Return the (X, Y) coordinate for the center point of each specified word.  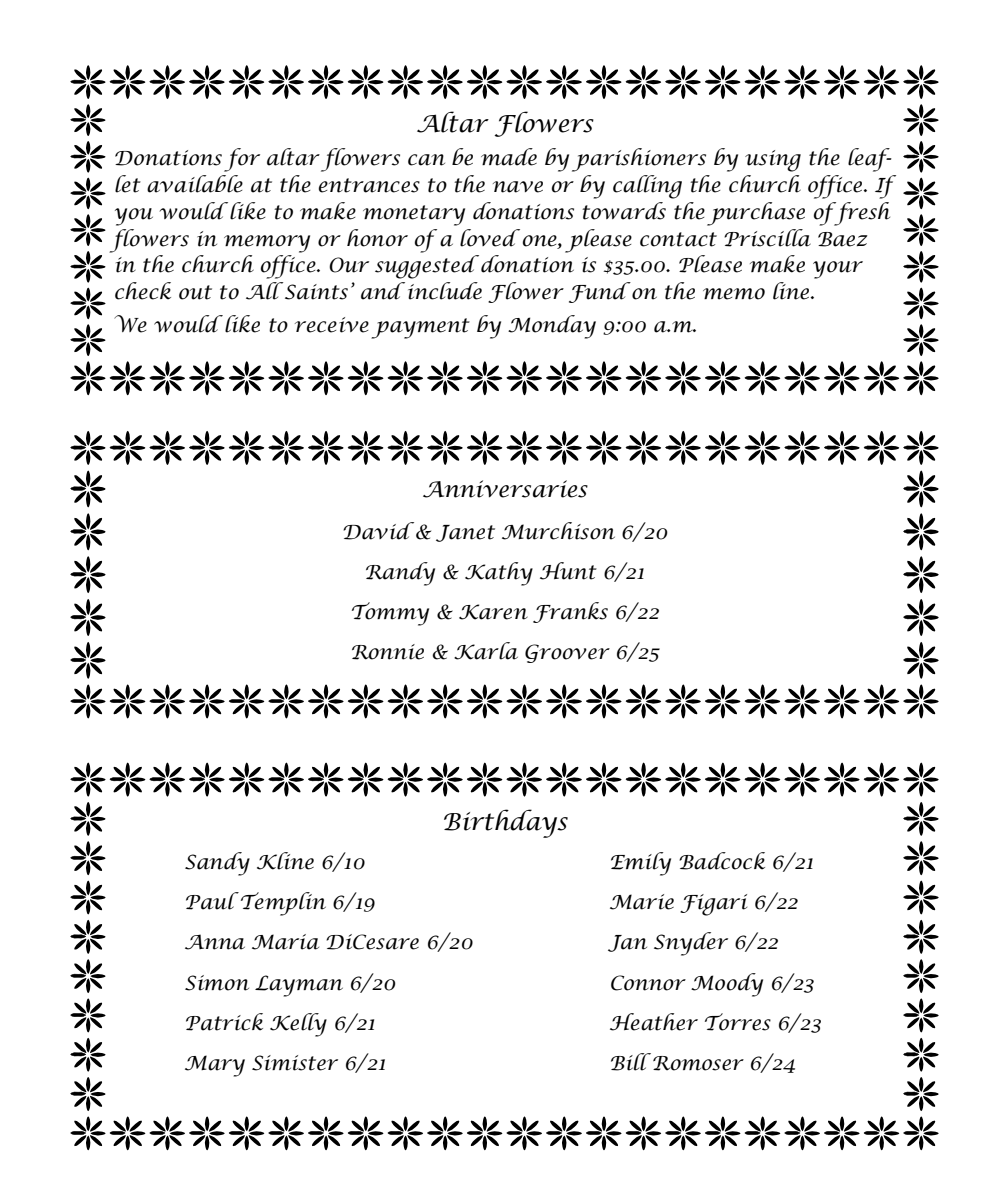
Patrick (224, 1022)
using (773, 161)
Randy (400, 574)
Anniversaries (505, 489)
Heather (654, 1022)
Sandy (217, 864)
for (242, 160)
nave (518, 187)
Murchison (558, 531)
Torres (738, 1022)
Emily (641, 864)
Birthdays (506, 823)
